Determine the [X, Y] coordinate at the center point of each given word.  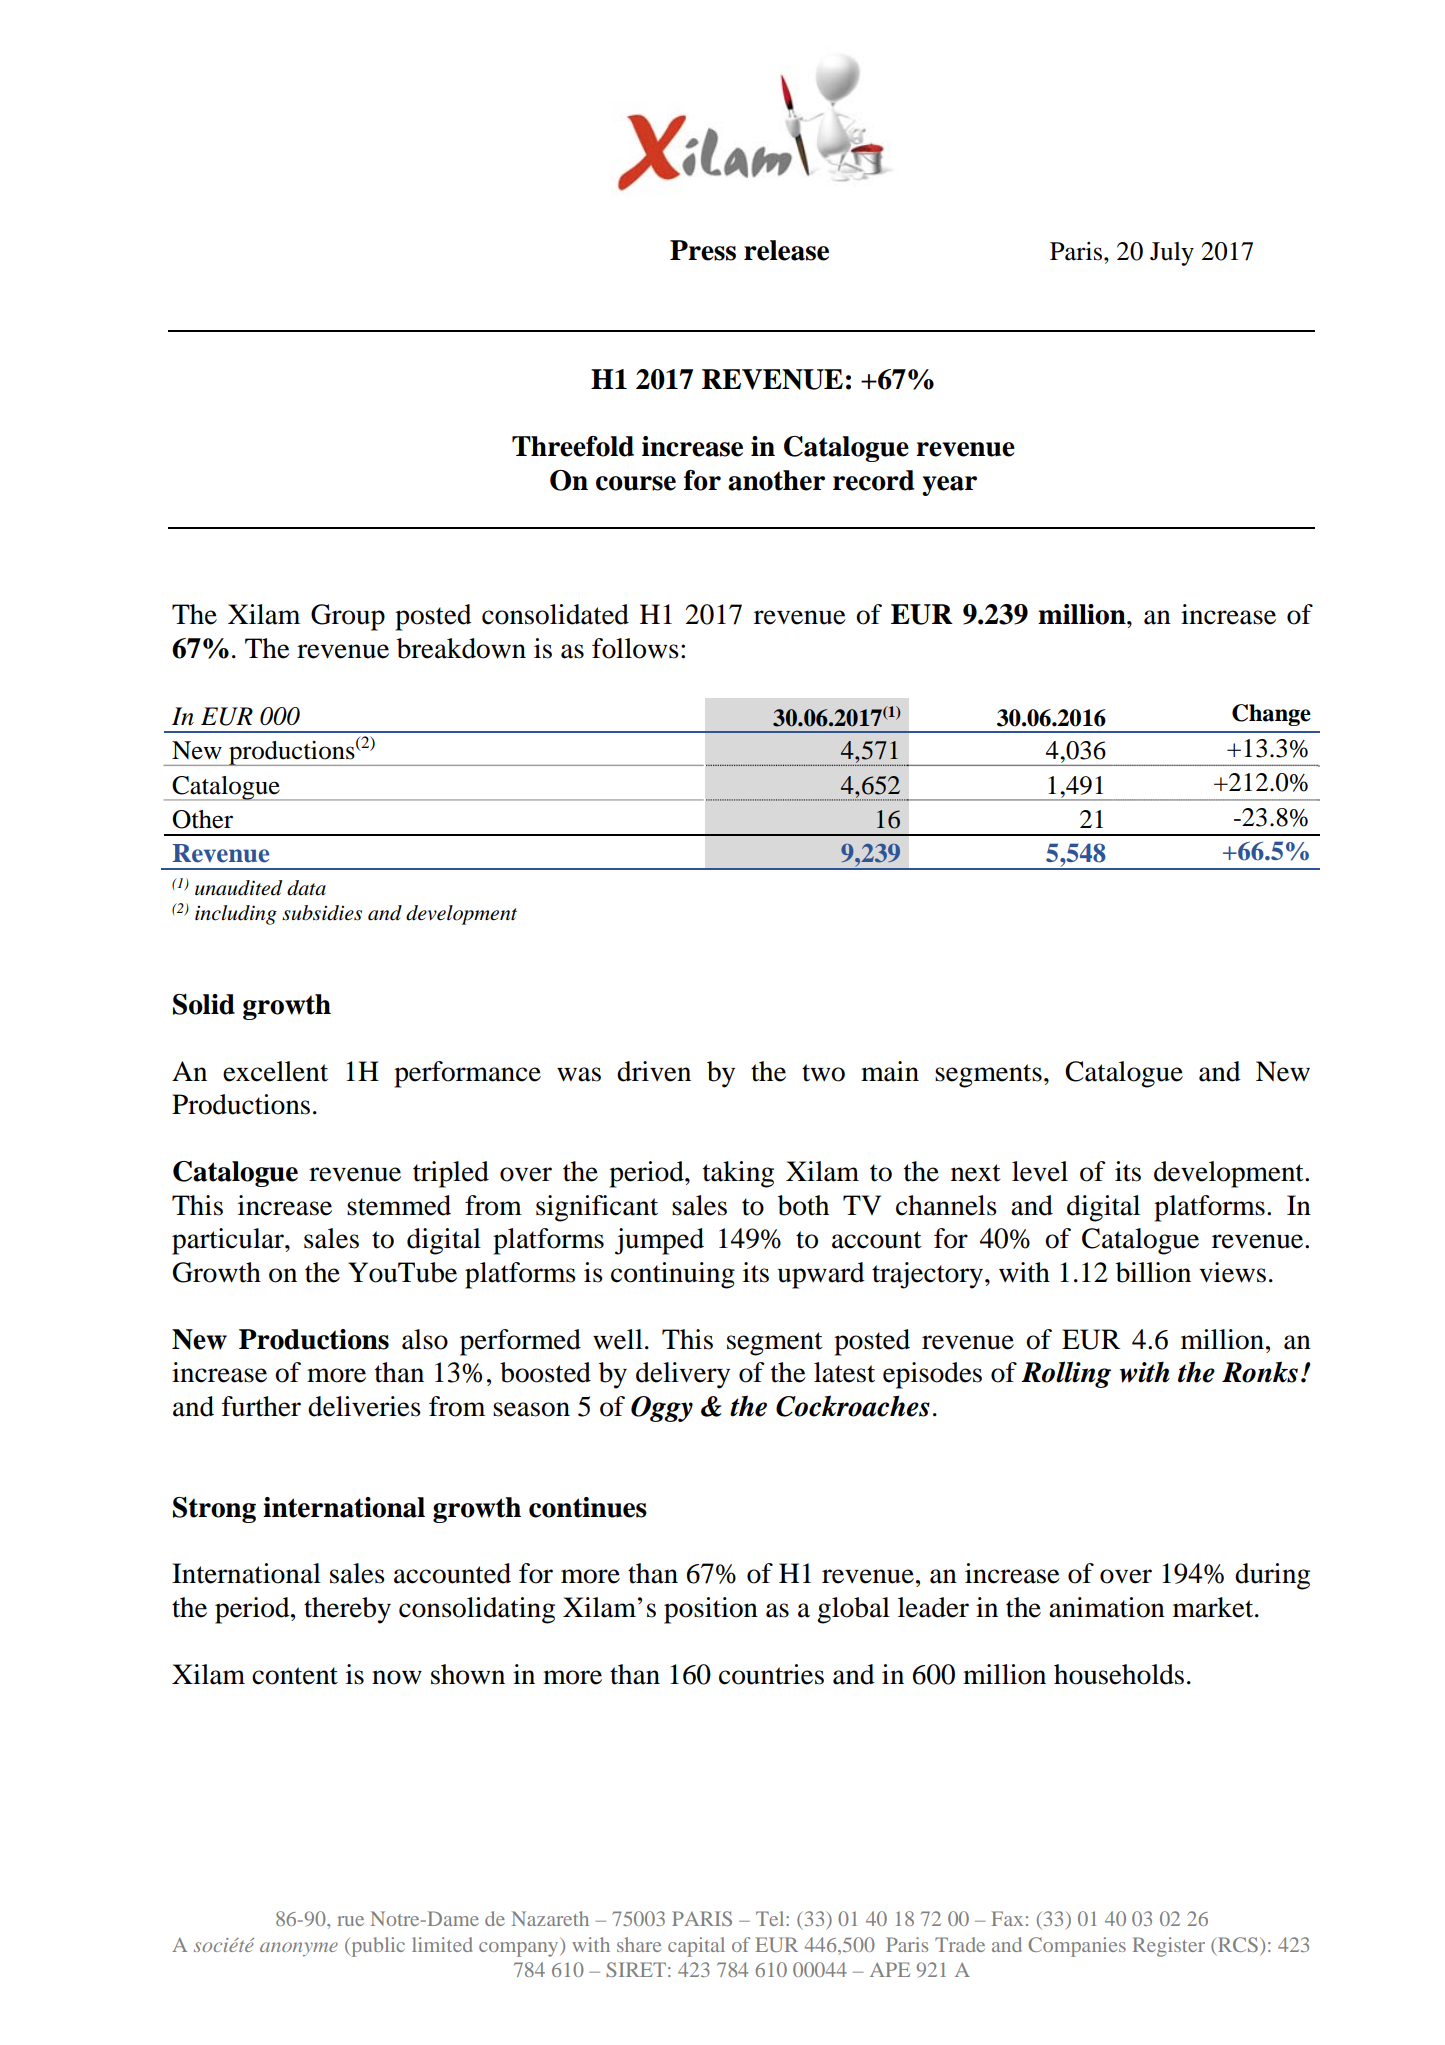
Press [703, 250]
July [1172, 254]
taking [738, 1174]
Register [1169, 1947]
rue [350, 1921]
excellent [275, 1071]
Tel [771, 1918]
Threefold [573, 446]
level [1040, 1171]
